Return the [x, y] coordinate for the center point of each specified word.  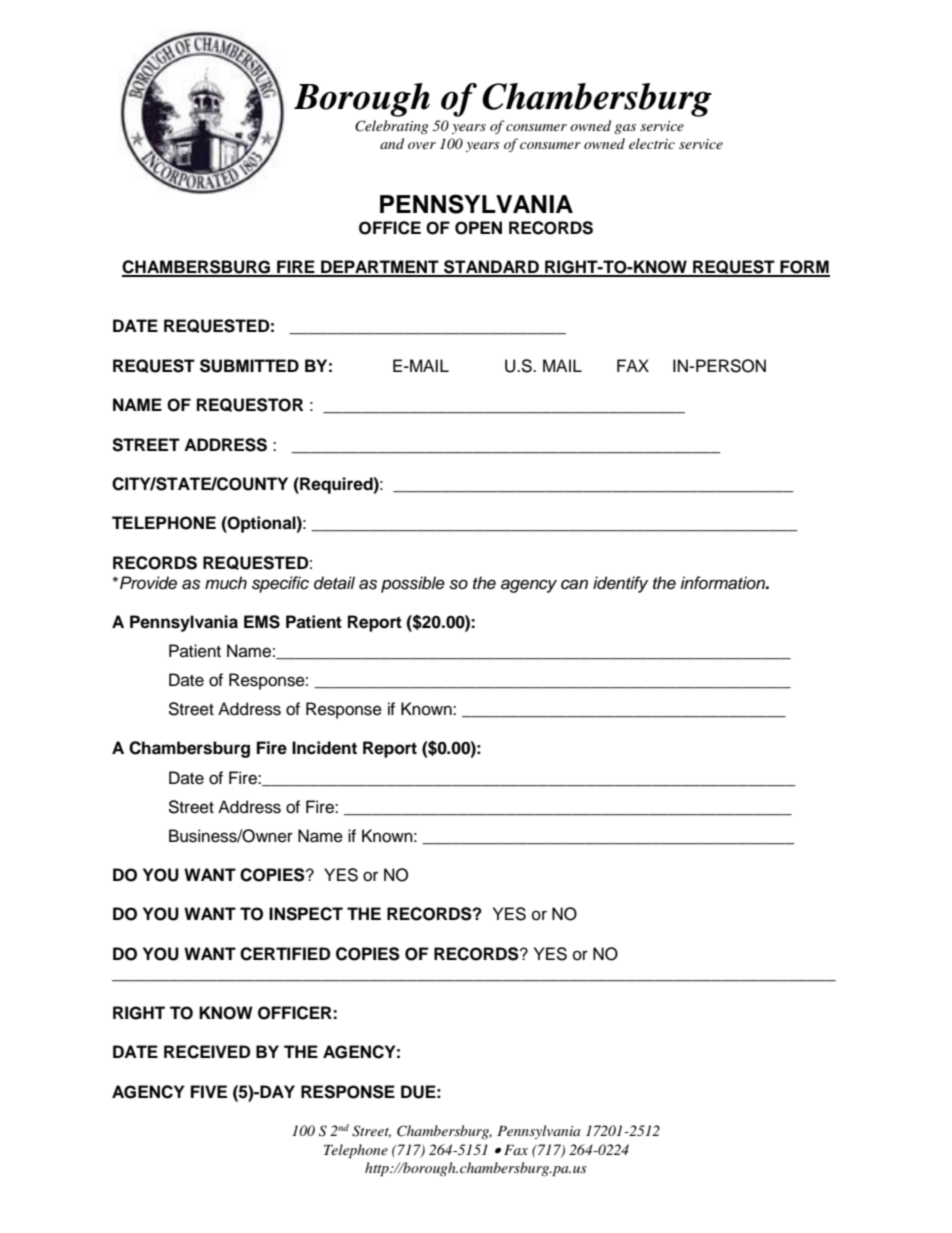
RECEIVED [207, 1052]
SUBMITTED [249, 366]
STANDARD [491, 268]
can [574, 584]
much [226, 583]
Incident [324, 748]
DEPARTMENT [380, 268]
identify [620, 584]
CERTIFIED [285, 954]
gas [625, 129]
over [422, 145]
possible [413, 584]
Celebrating [391, 127]
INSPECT [306, 914]
